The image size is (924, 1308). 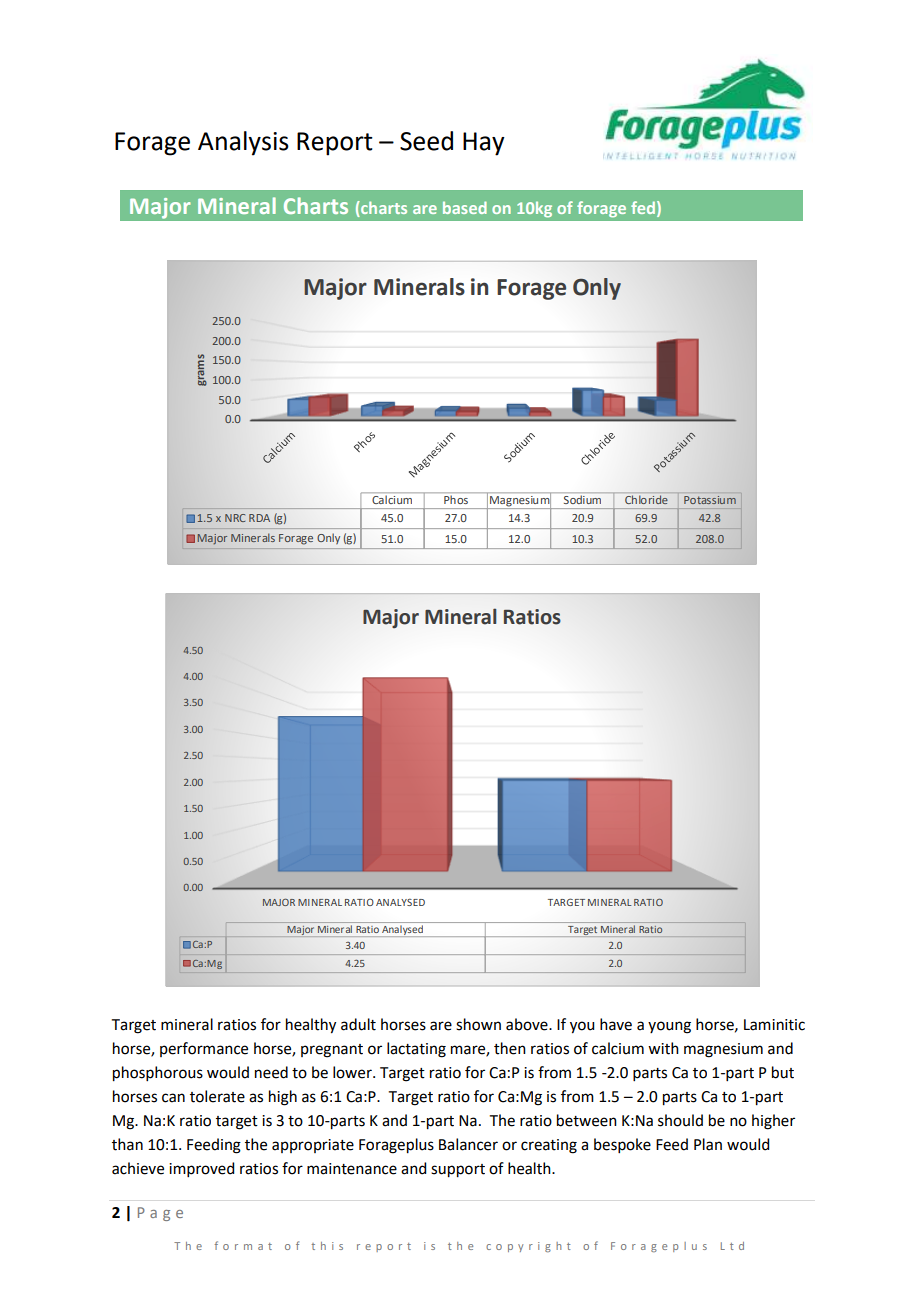 What do you see at coordinates (669, 1027) in the document?
I see `young` at bounding box center [669, 1027].
